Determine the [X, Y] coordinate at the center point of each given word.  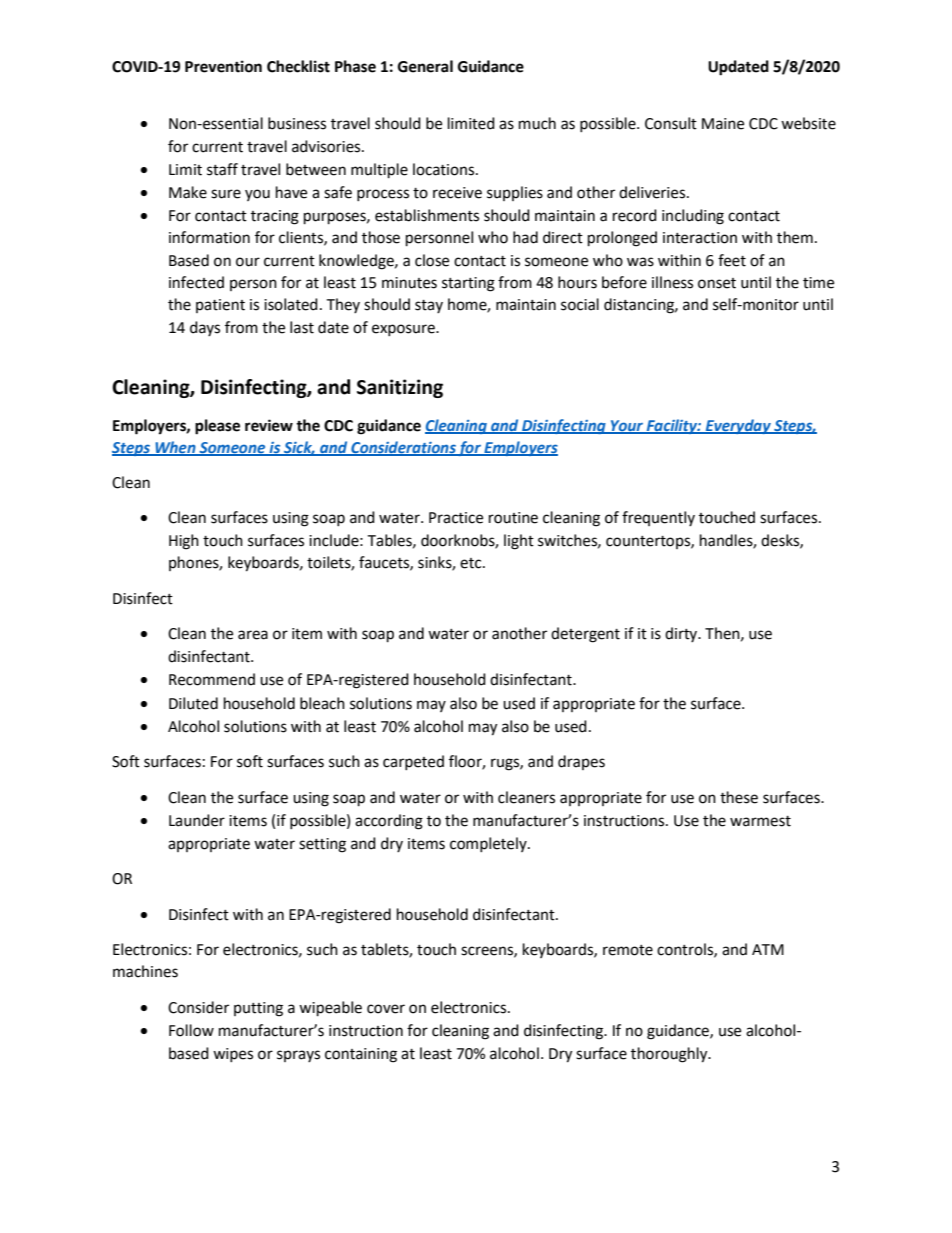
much [537, 123]
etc [472, 563]
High [184, 542]
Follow [191, 1030]
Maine [723, 124]
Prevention [223, 66]
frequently [658, 518]
